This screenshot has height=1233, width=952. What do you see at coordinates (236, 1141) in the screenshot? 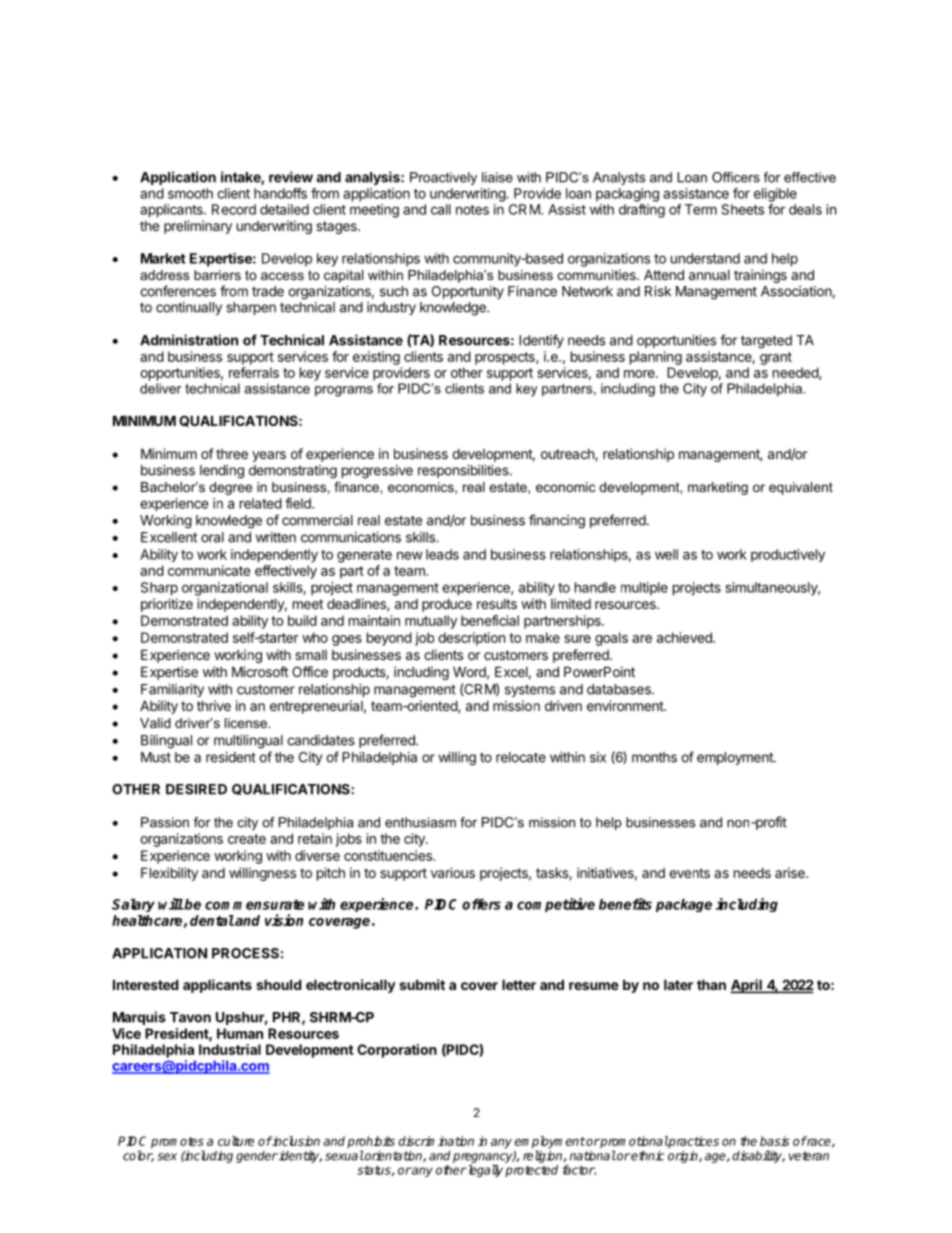
I see `culture` at bounding box center [236, 1141].
